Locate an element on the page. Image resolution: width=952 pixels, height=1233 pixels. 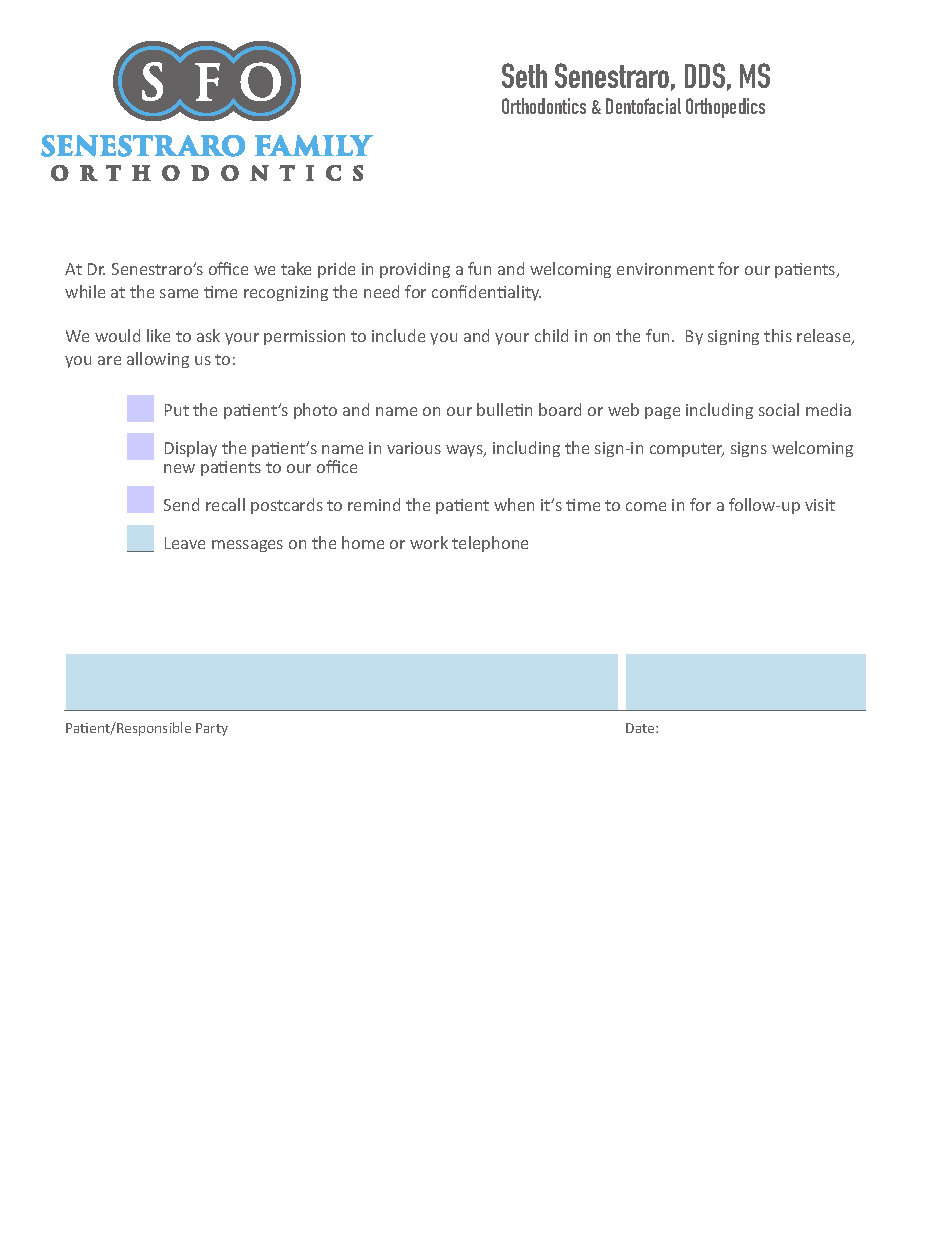
need is located at coordinates (381, 291).
